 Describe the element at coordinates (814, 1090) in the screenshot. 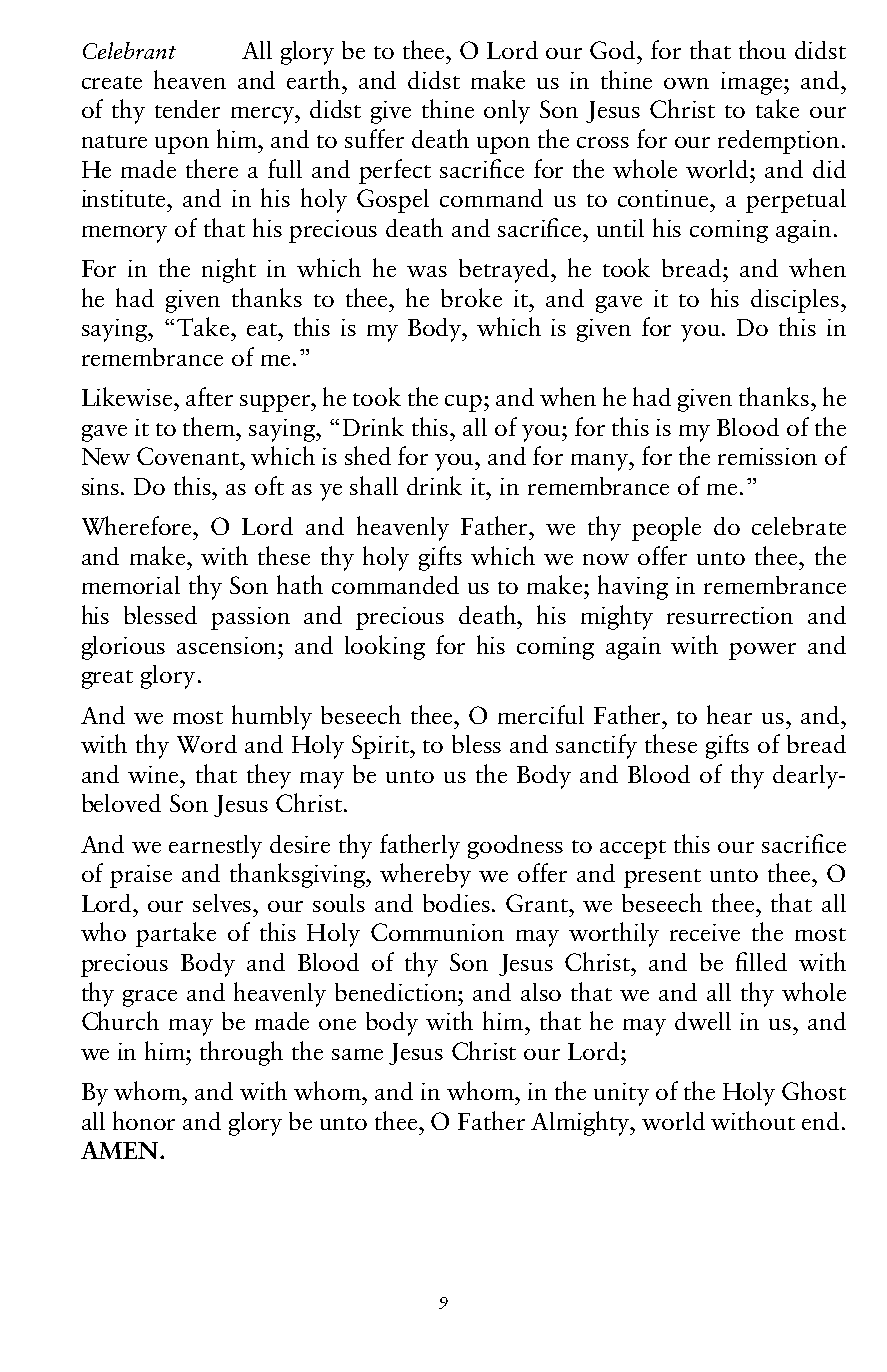

I see `Ghost` at that location.
